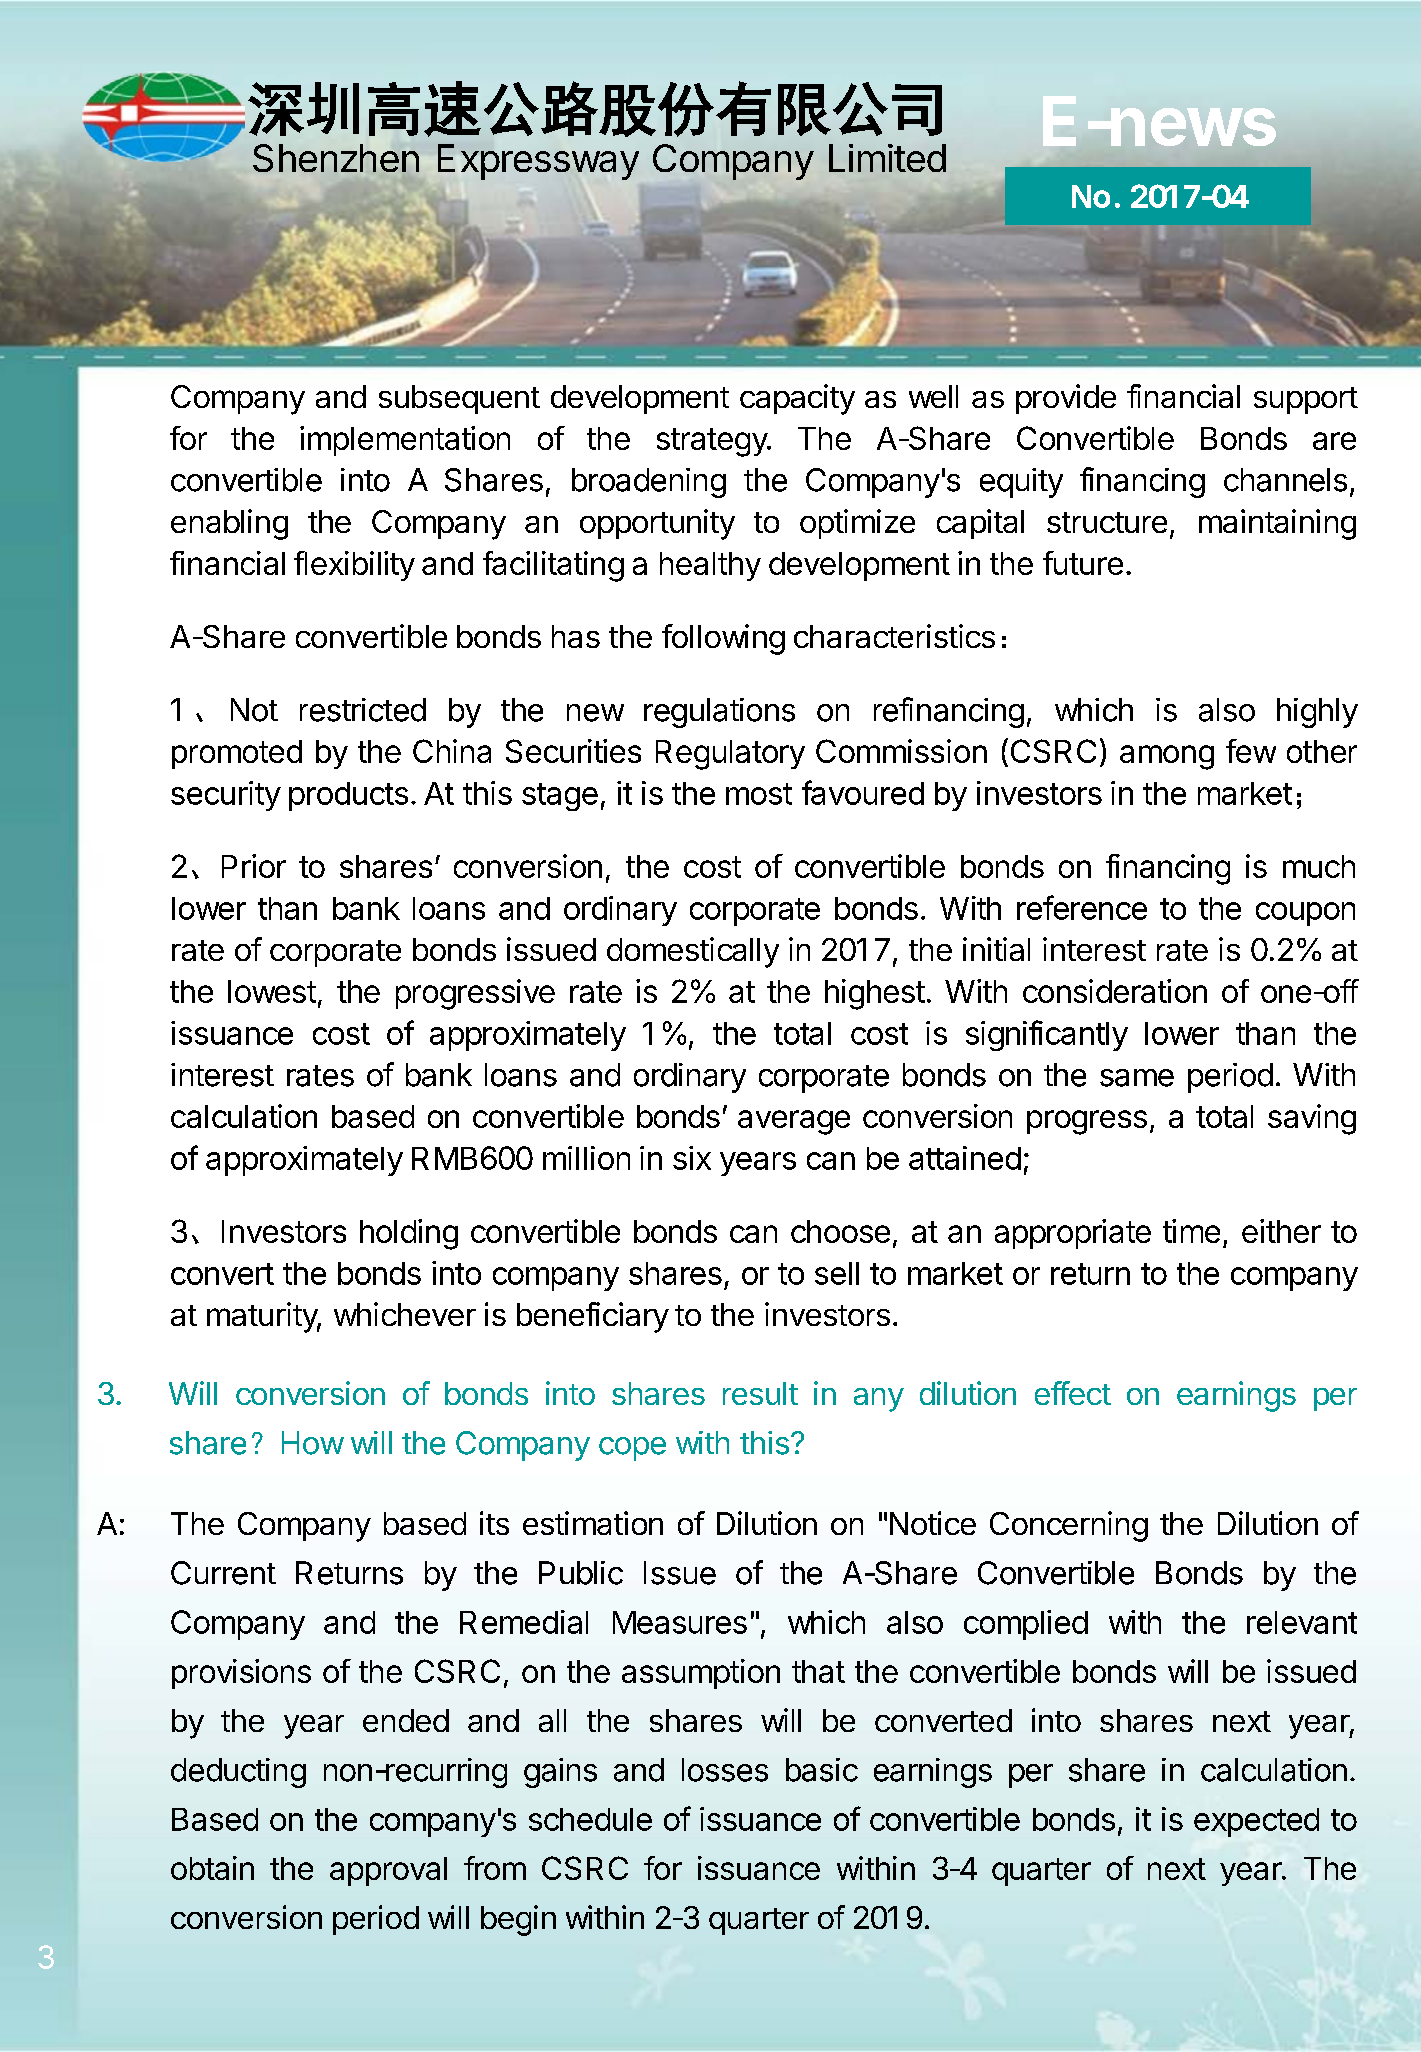  Describe the element at coordinates (794, 1122) in the screenshot. I see `average` at that location.
